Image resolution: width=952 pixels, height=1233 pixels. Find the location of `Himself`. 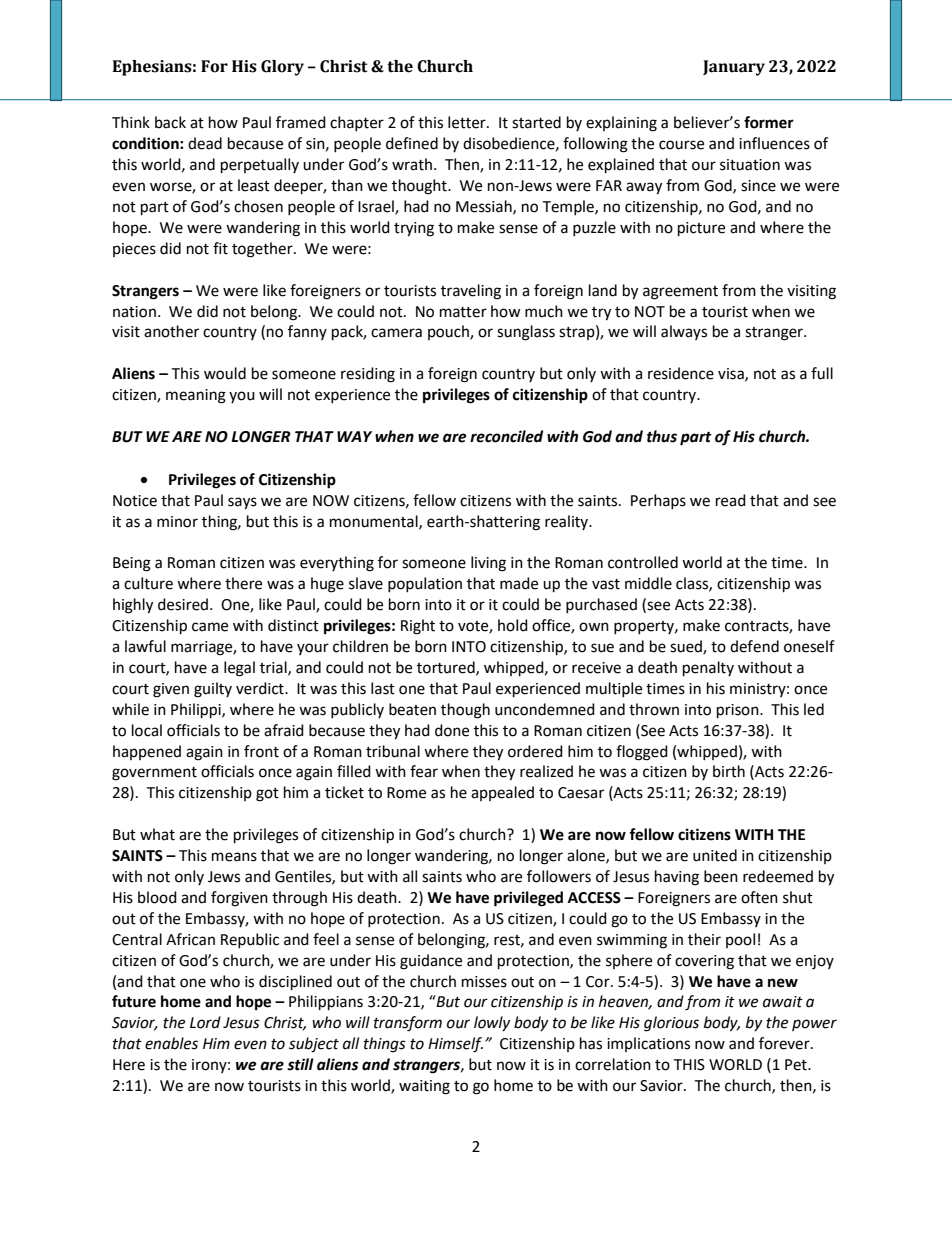

Himself is located at coordinates (455, 1045).
